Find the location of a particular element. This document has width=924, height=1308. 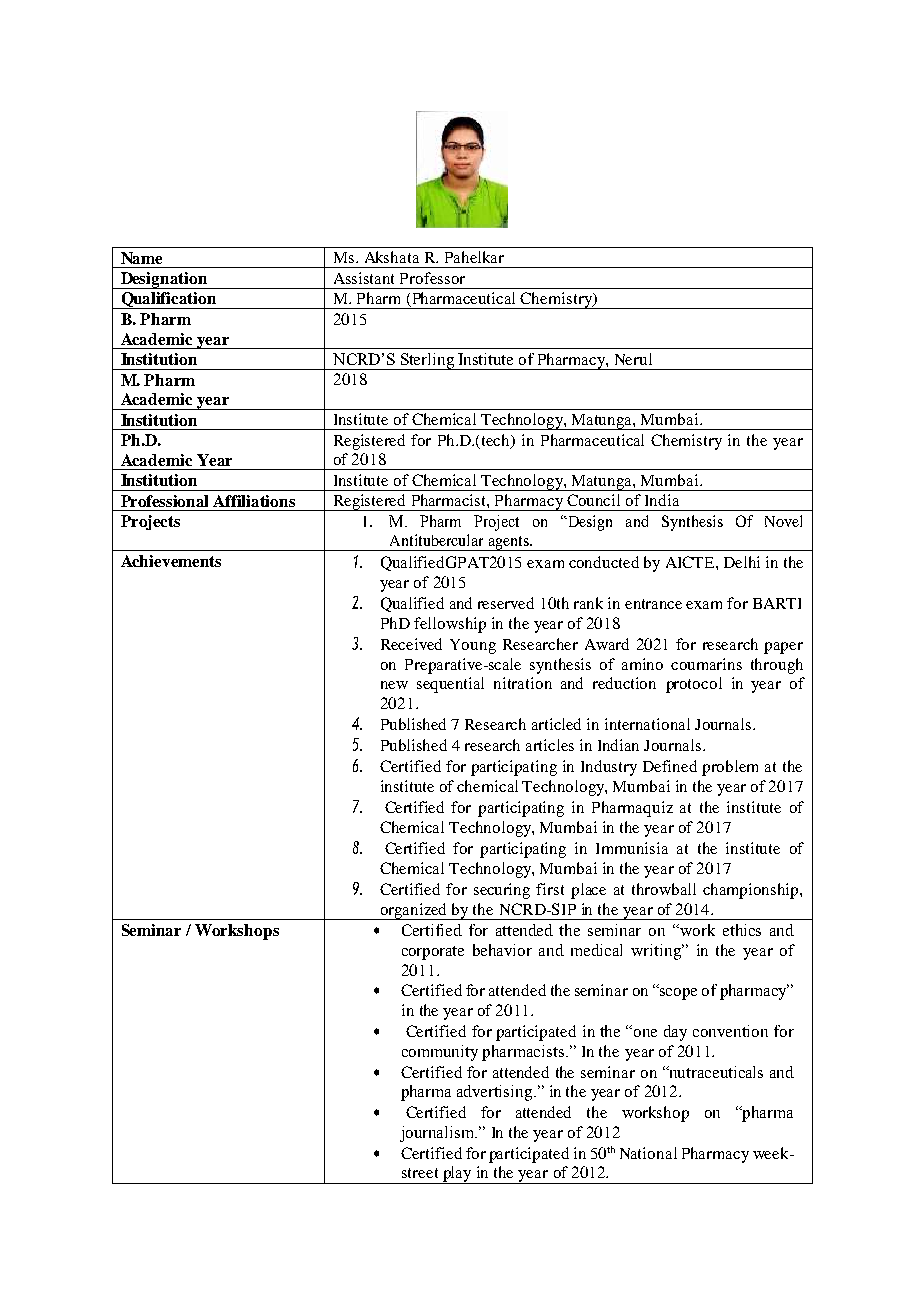

Qualification is located at coordinates (169, 300).
